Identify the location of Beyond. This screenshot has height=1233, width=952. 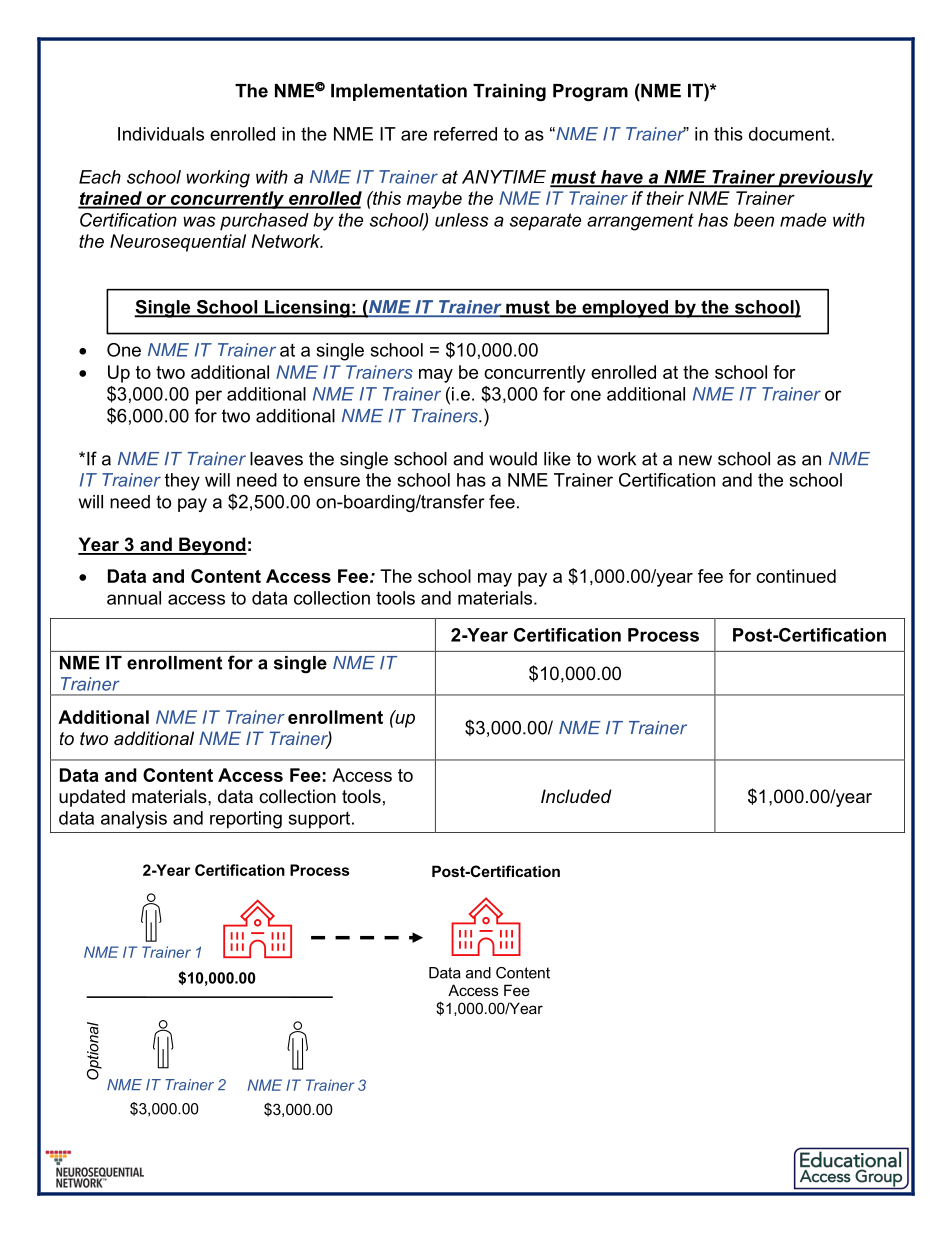
(212, 546).
